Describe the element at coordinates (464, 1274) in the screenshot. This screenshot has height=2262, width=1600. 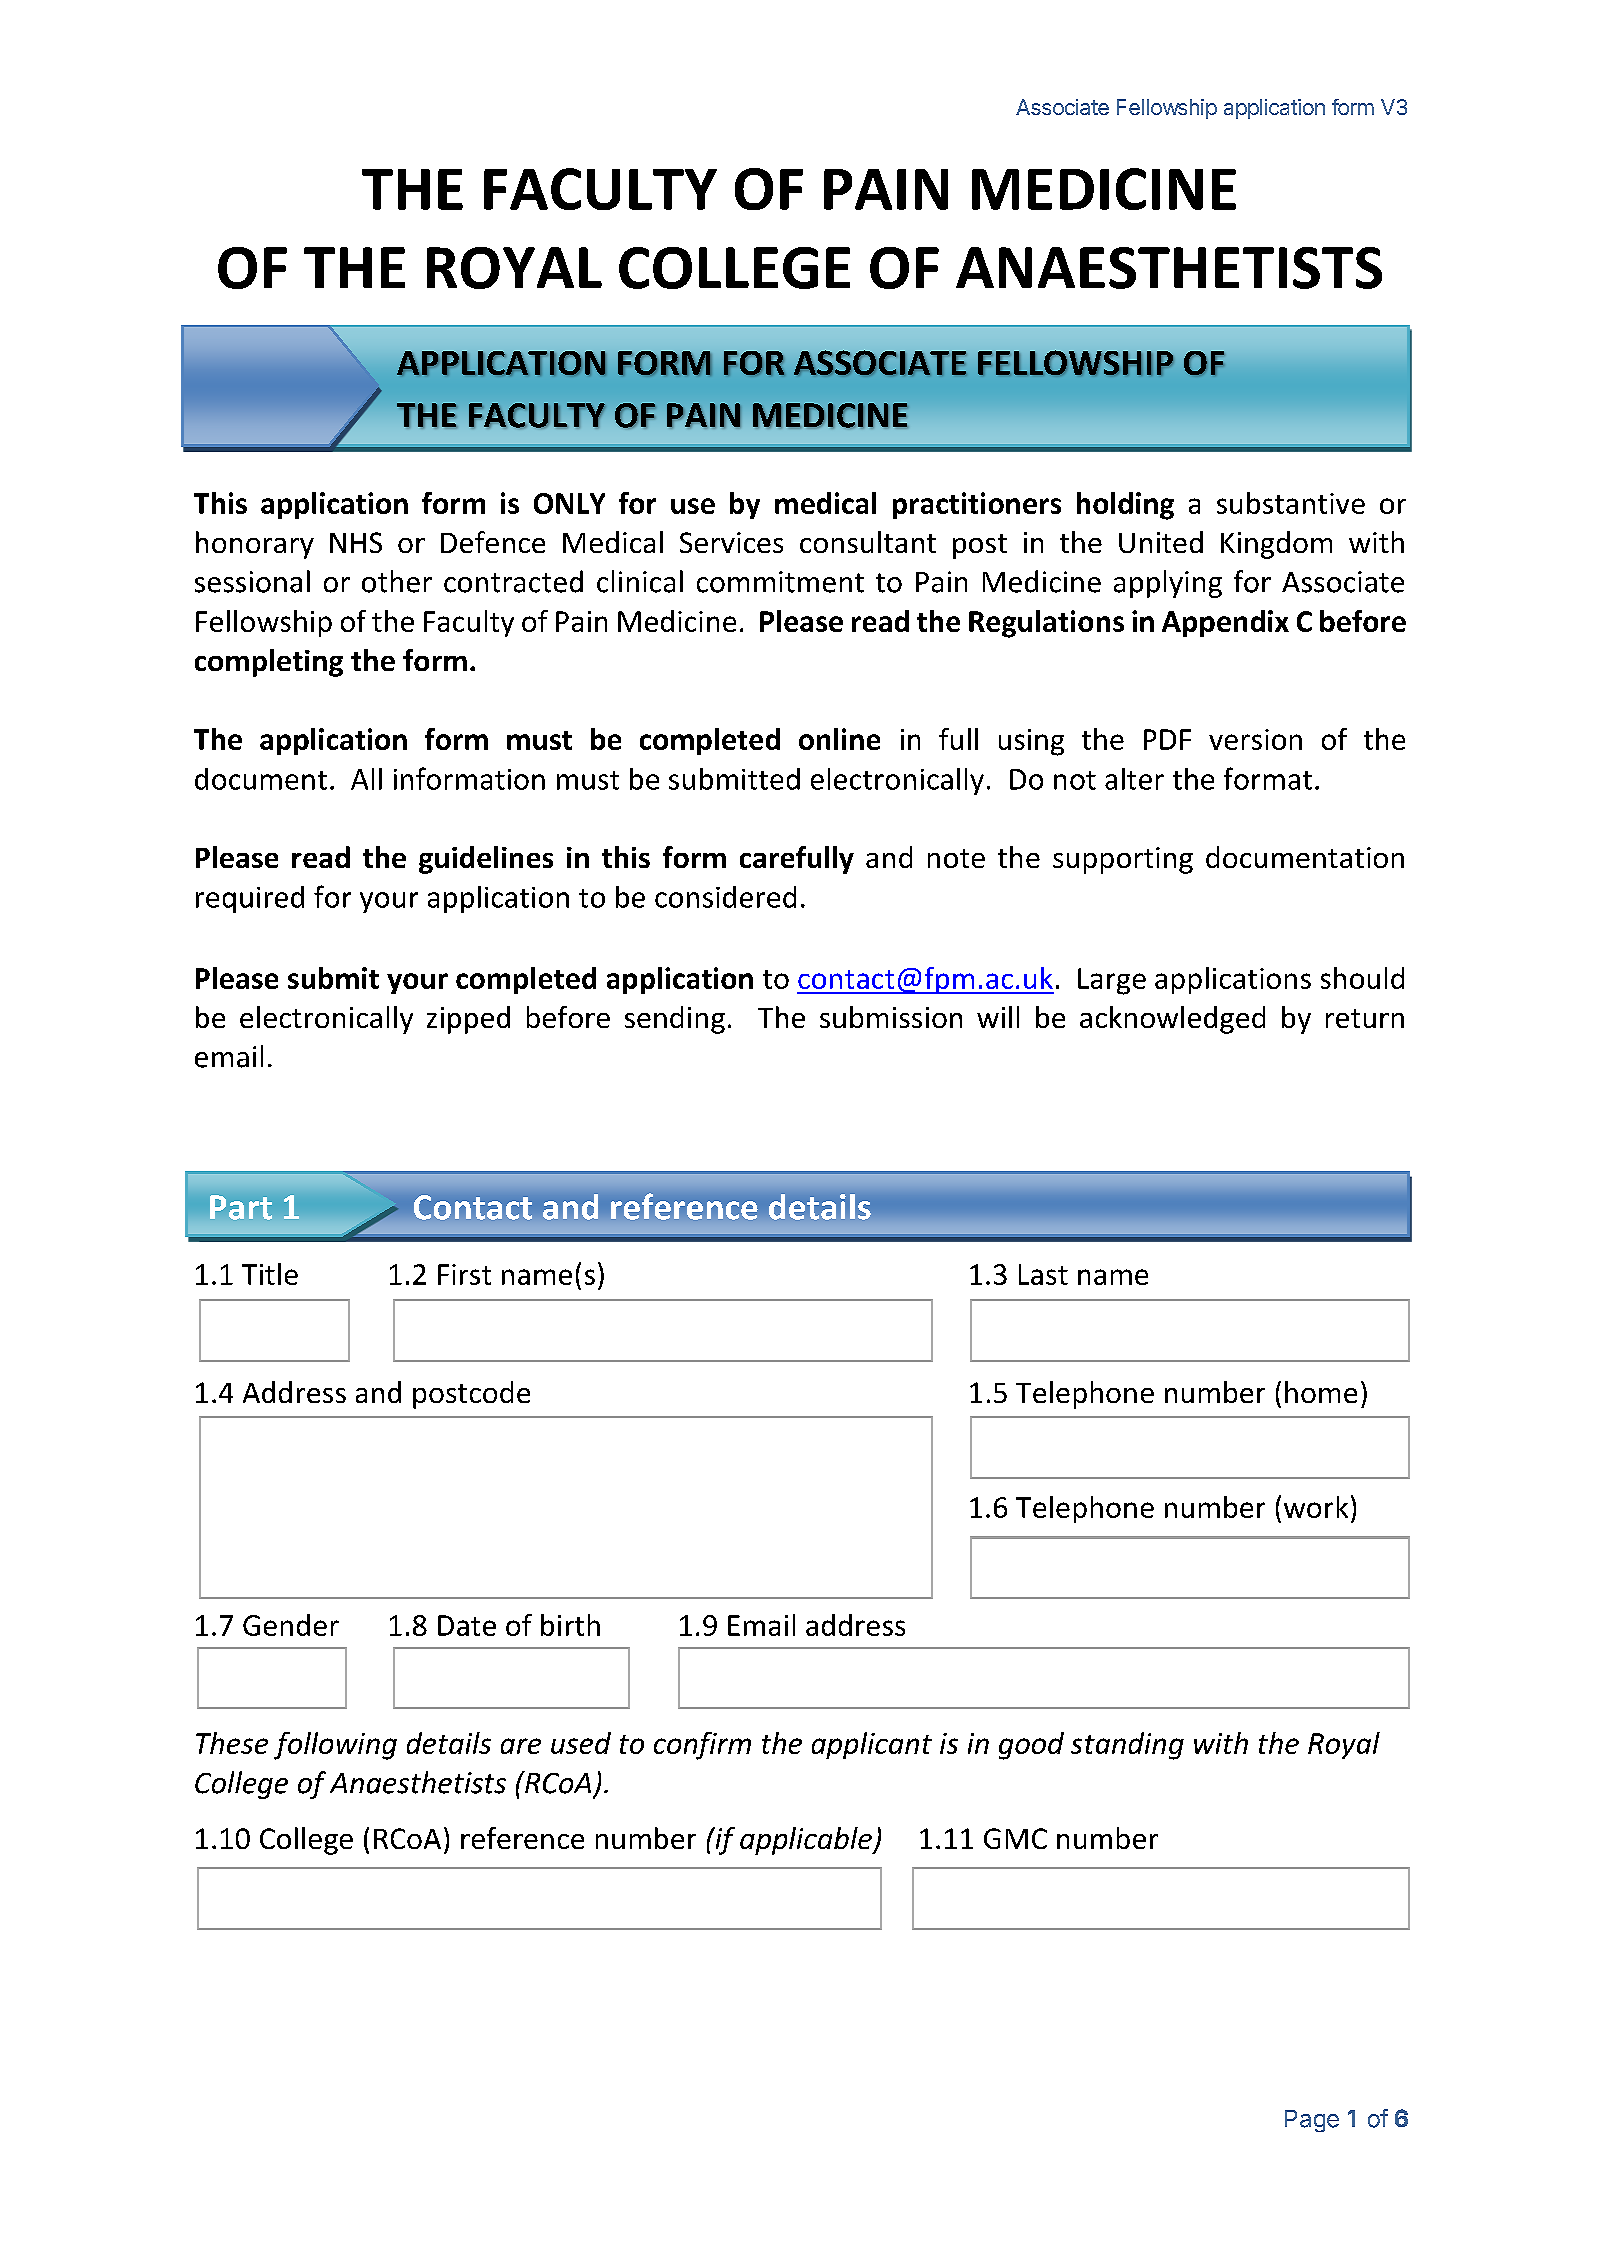
I see `First` at that location.
